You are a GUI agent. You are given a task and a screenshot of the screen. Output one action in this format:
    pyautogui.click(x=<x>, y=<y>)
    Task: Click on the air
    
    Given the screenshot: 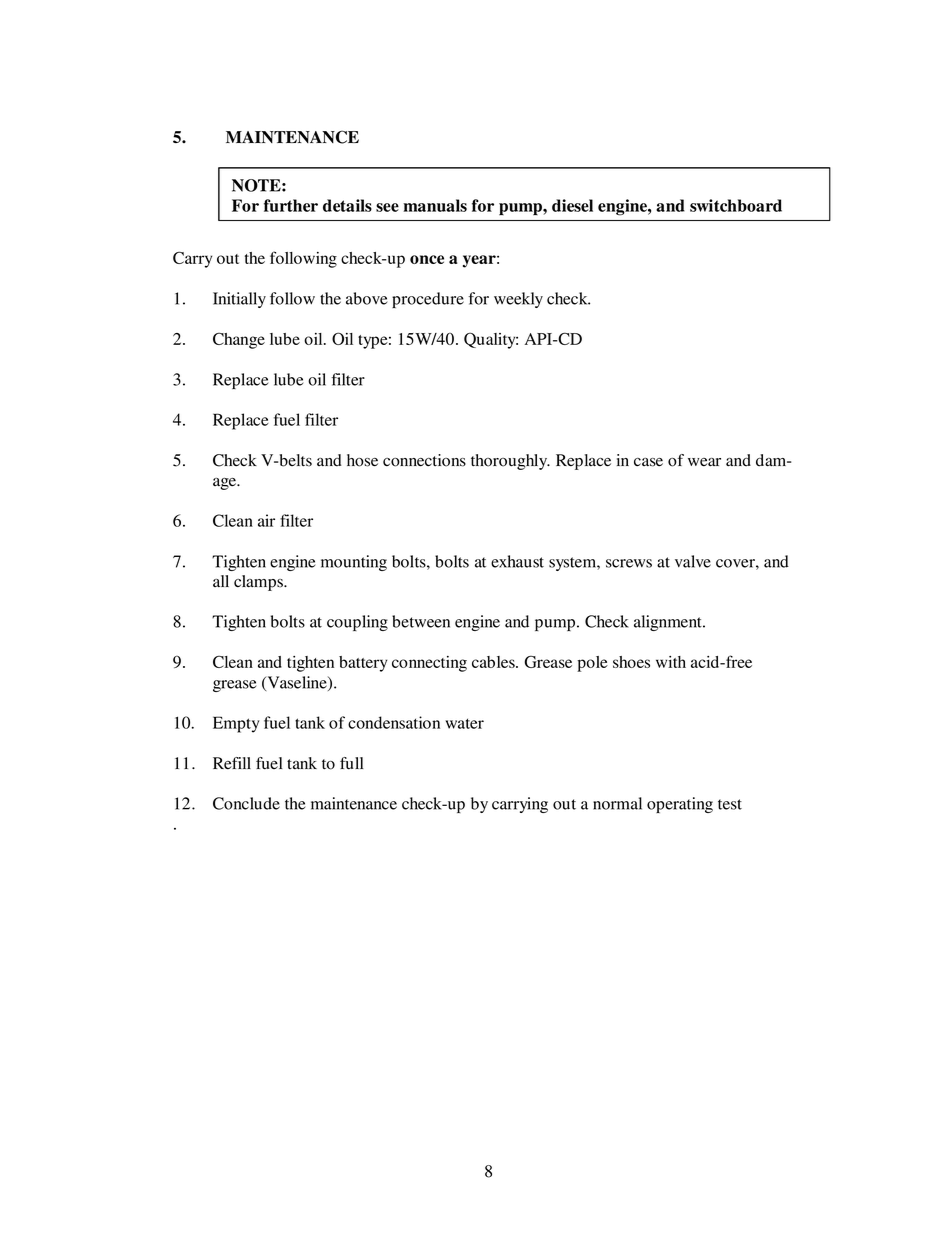 What is the action you would take?
    pyautogui.click(x=266, y=520)
